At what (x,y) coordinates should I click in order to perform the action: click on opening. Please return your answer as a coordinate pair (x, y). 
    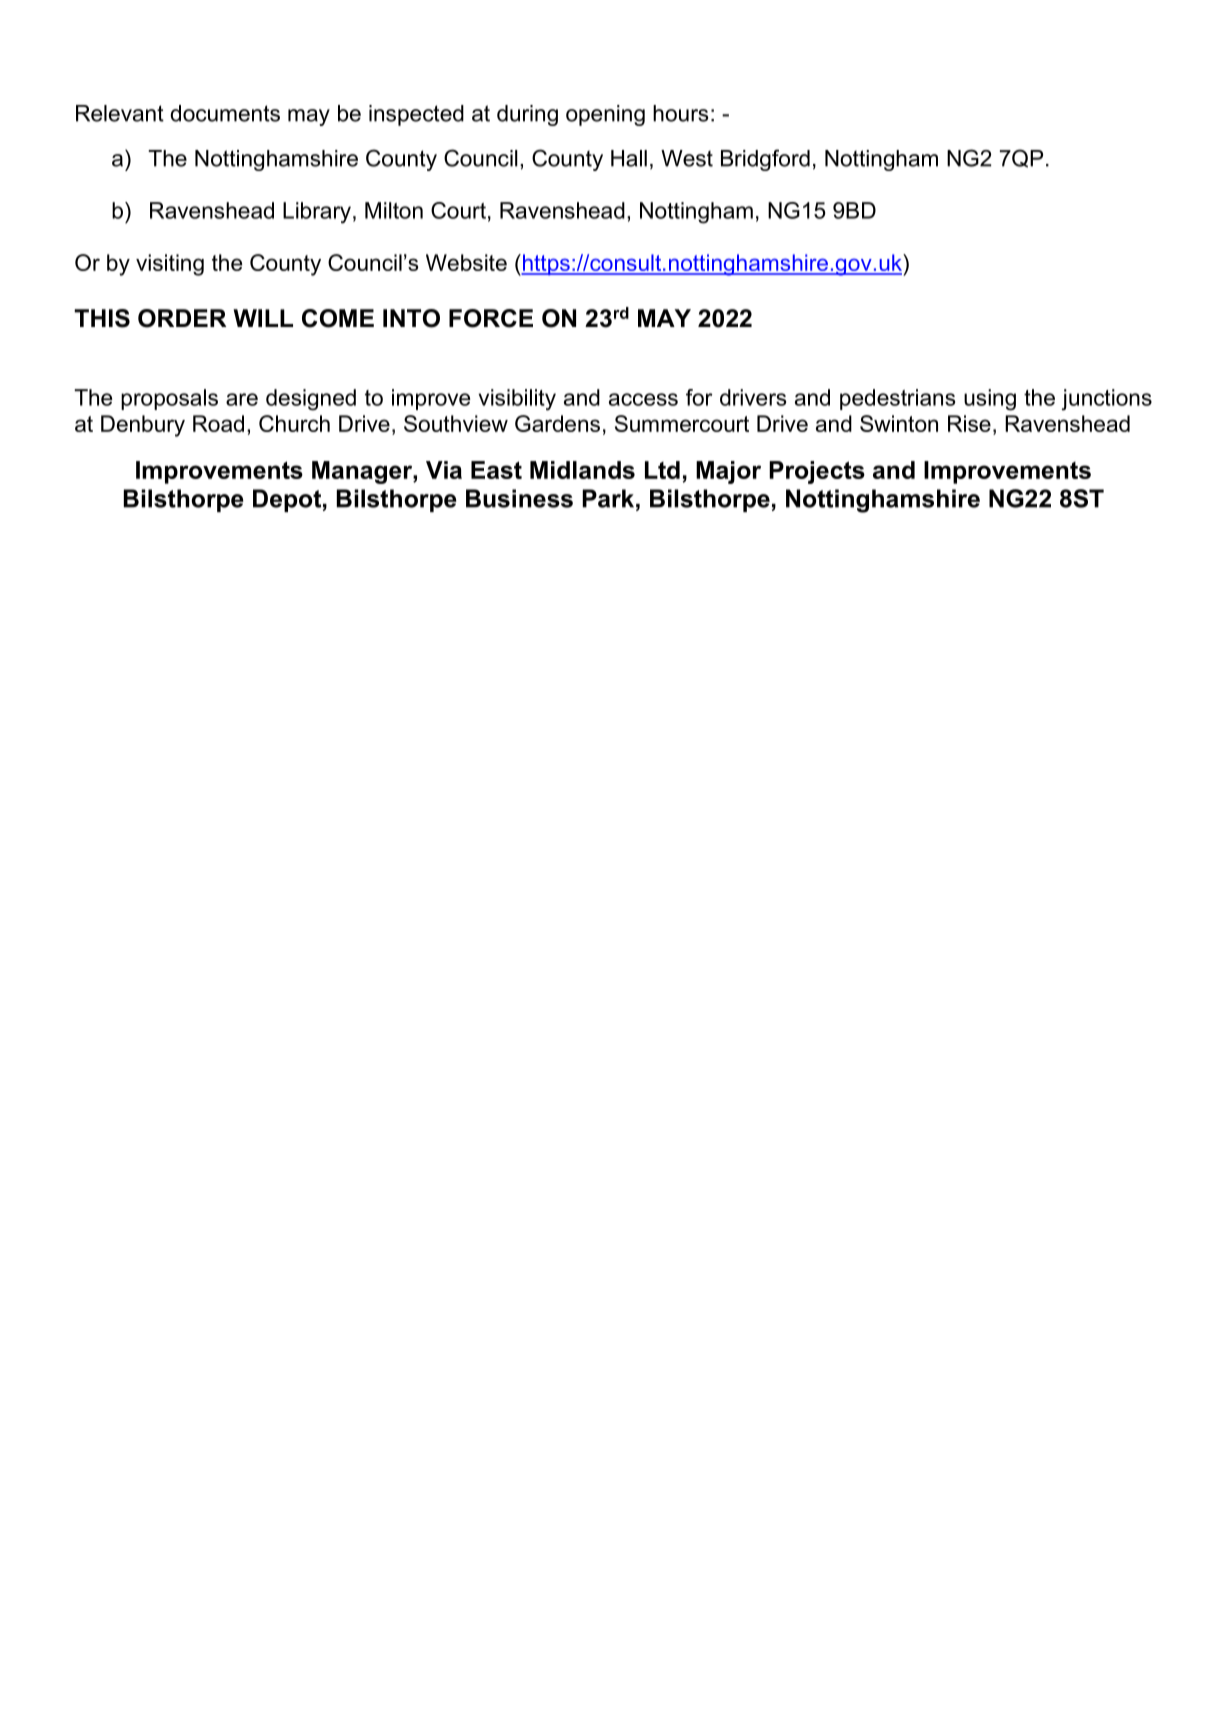
    Looking at the image, I should click on (605, 115).
